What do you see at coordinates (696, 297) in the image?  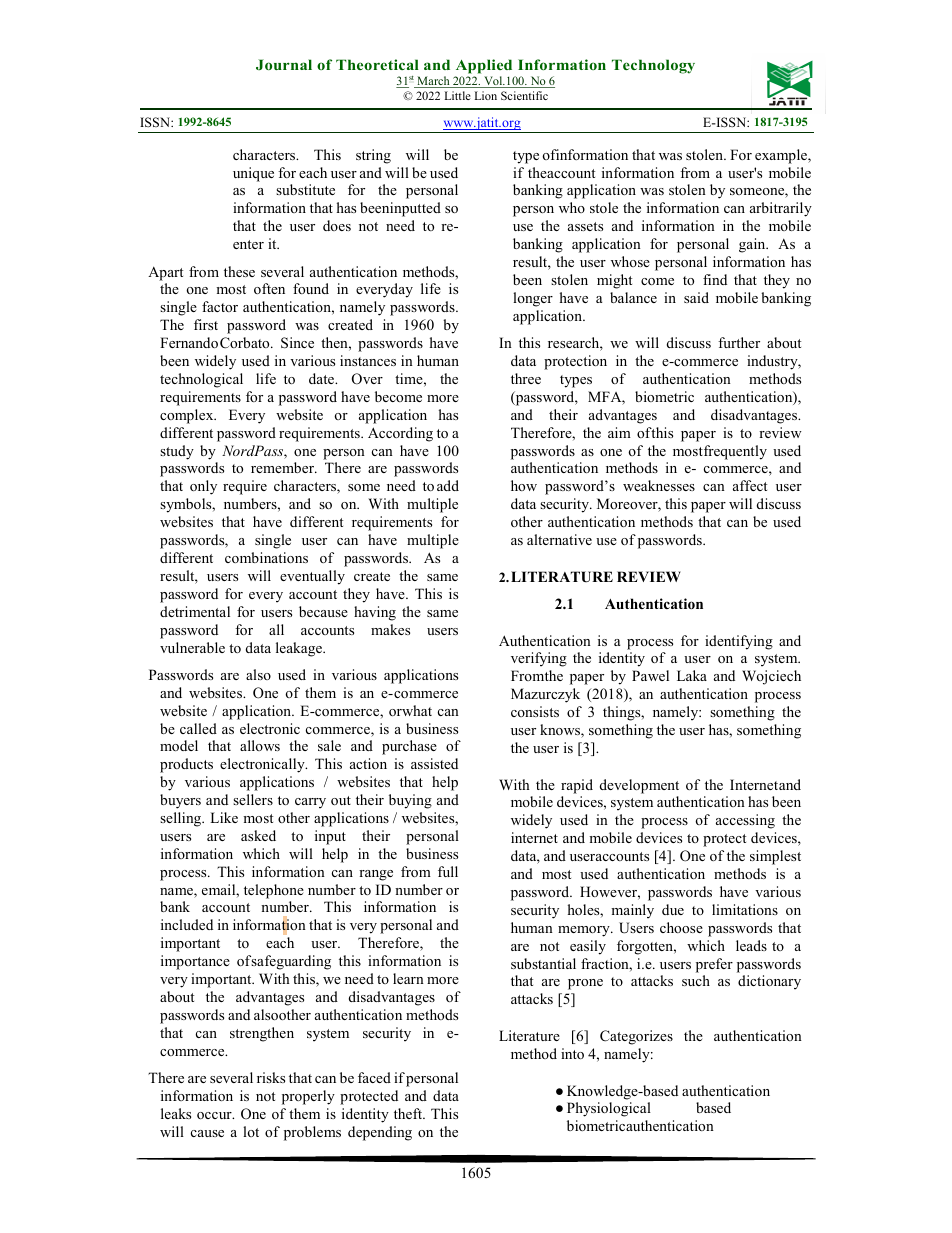 I see `said` at bounding box center [696, 297].
